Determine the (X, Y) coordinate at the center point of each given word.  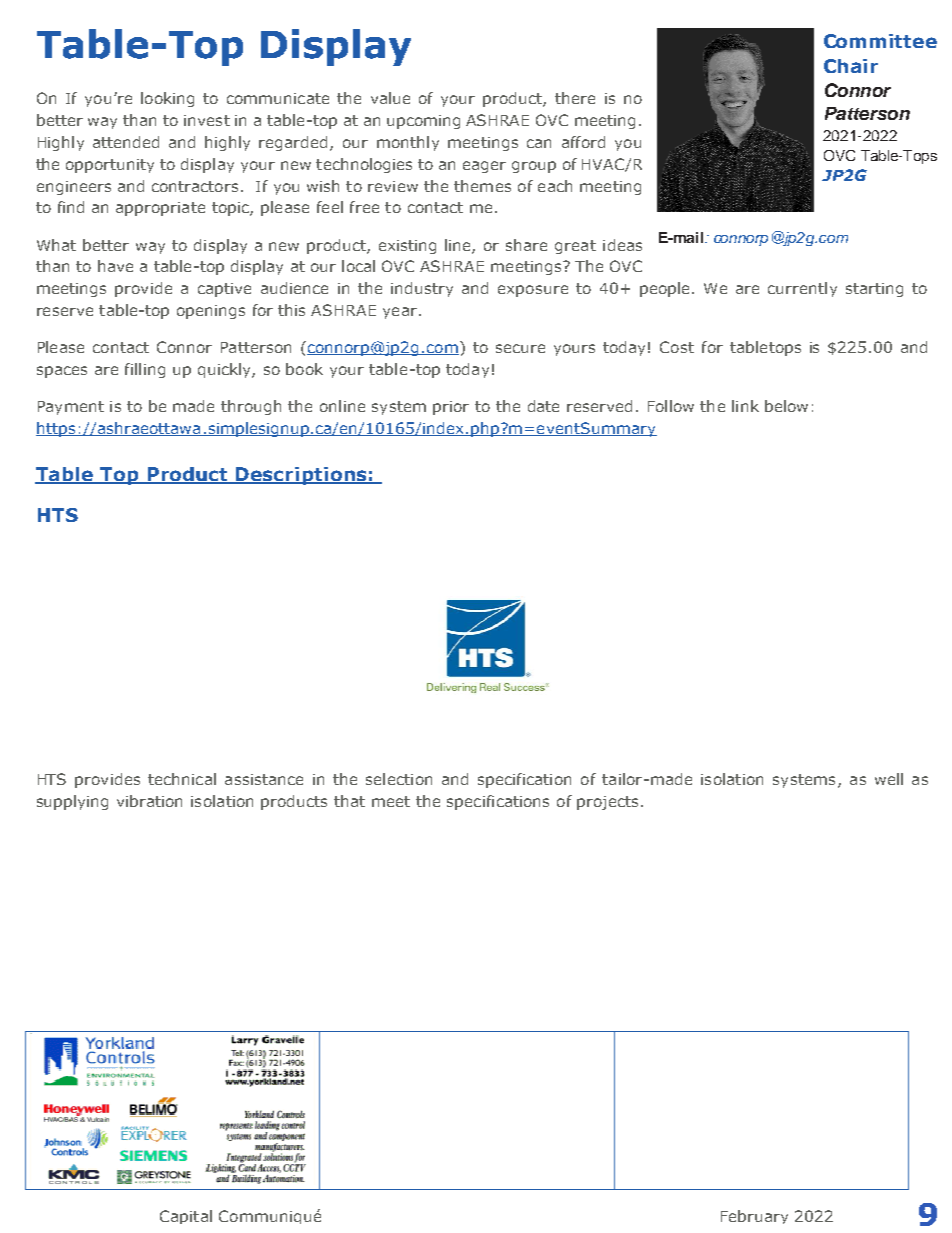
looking (167, 99)
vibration (149, 801)
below (786, 406)
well (889, 779)
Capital (186, 1217)
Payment (71, 408)
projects (607, 803)
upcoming (423, 122)
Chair (851, 66)
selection (399, 779)
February (754, 1217)
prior (451, 408)
